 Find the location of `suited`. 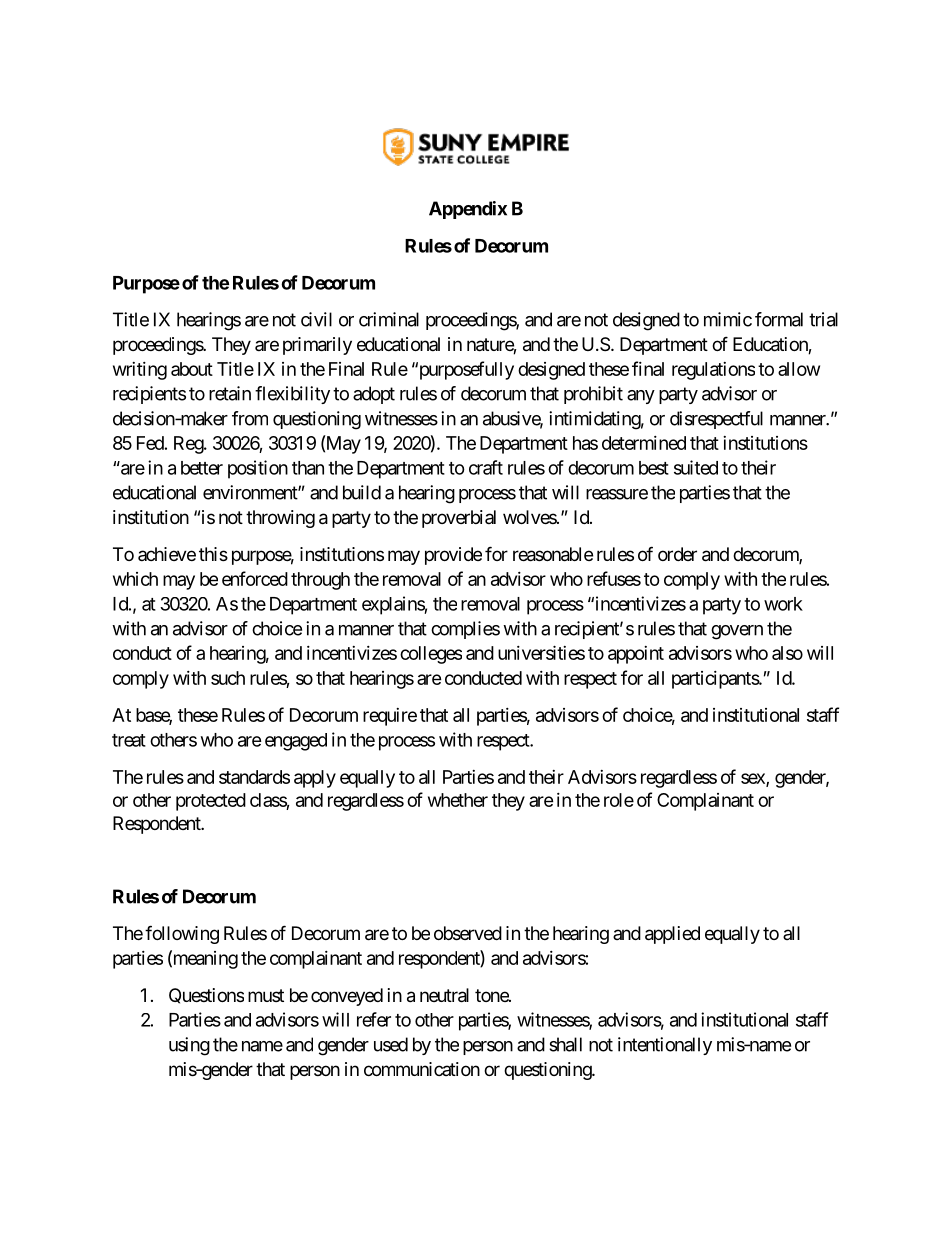

suited is located at coordinates (696, 467).
